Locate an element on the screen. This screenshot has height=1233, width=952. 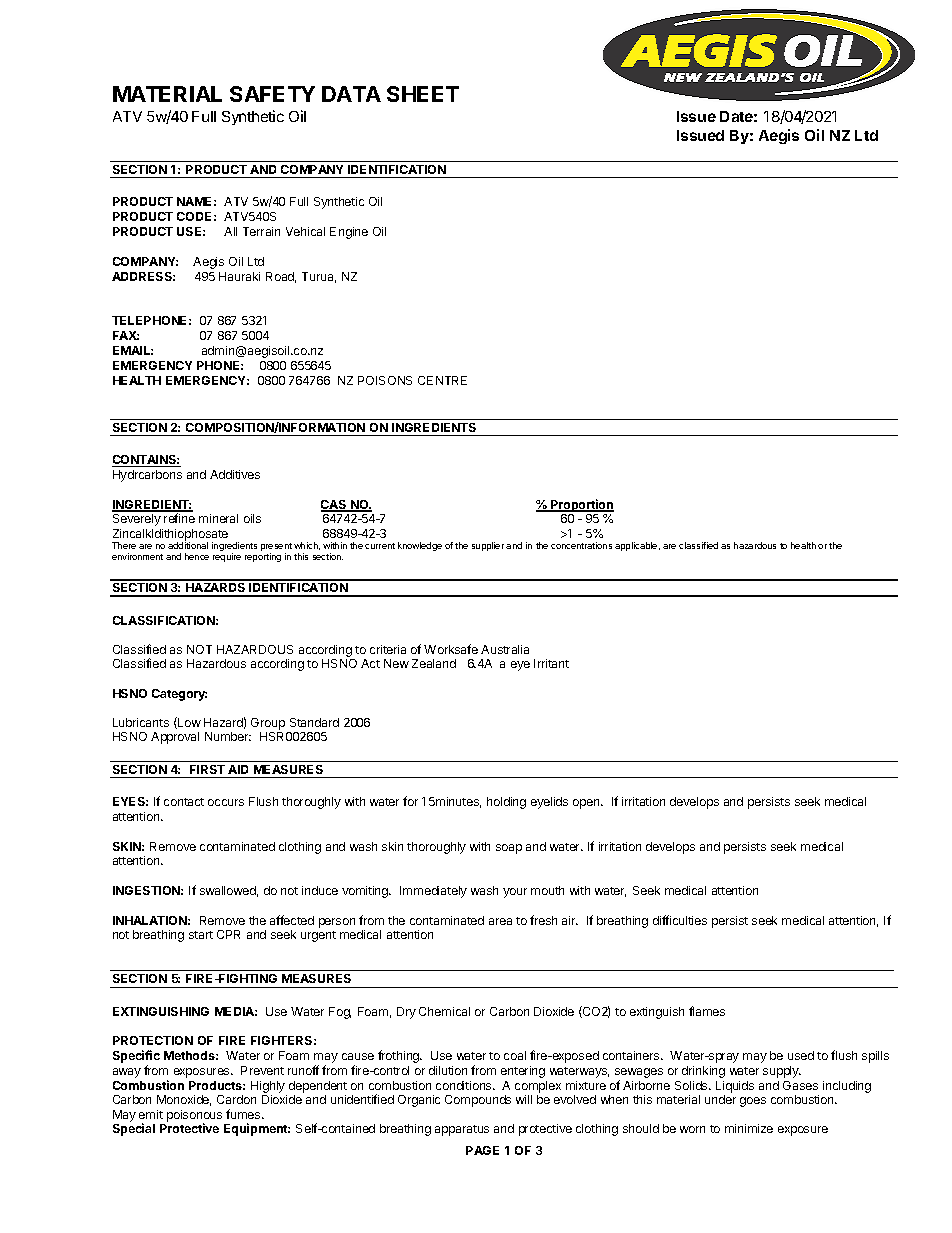
poisonous is located at coordinates (194, 1117).
